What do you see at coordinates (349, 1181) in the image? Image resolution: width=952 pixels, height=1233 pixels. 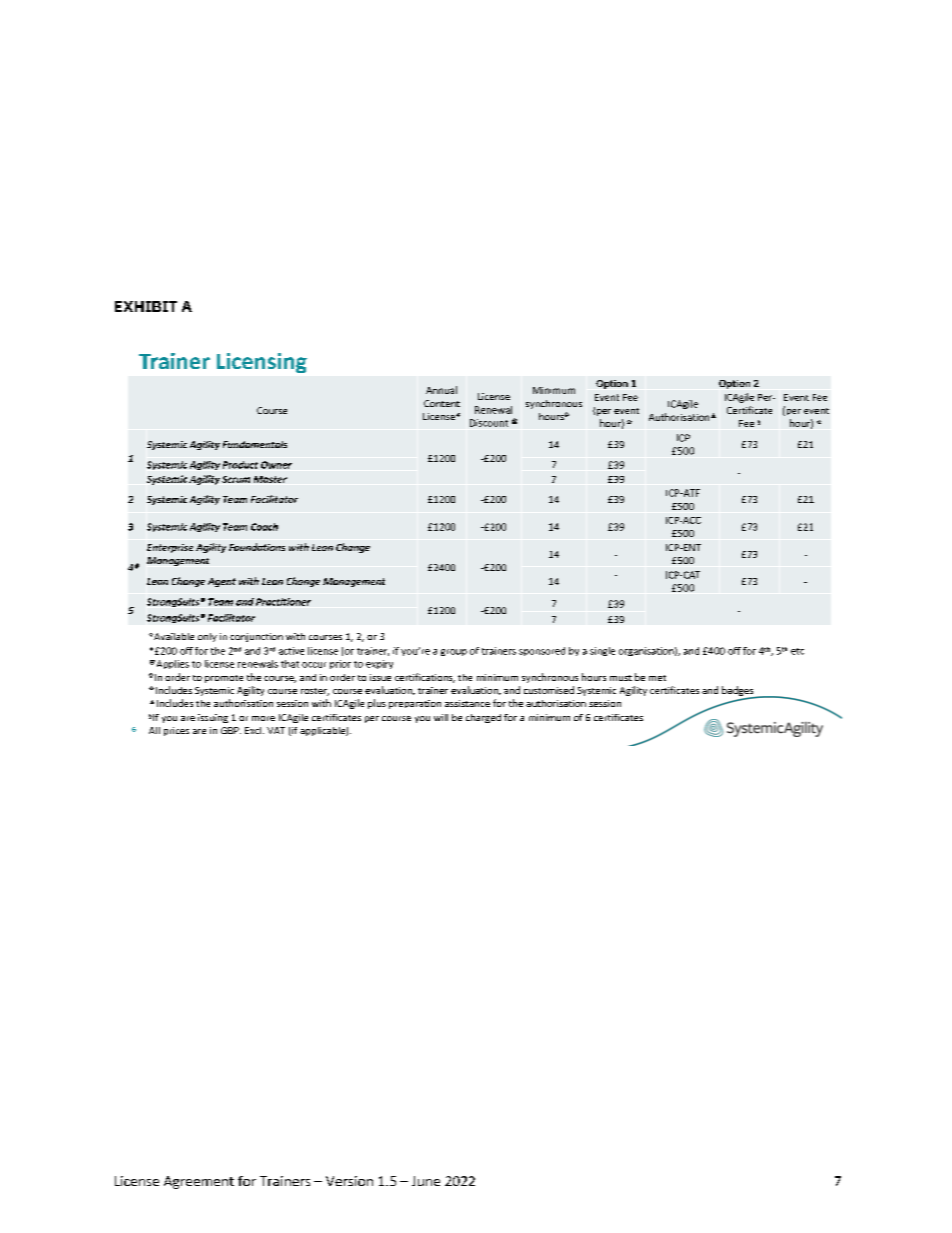 I see `Version` at bounding box center [349, 1181].
